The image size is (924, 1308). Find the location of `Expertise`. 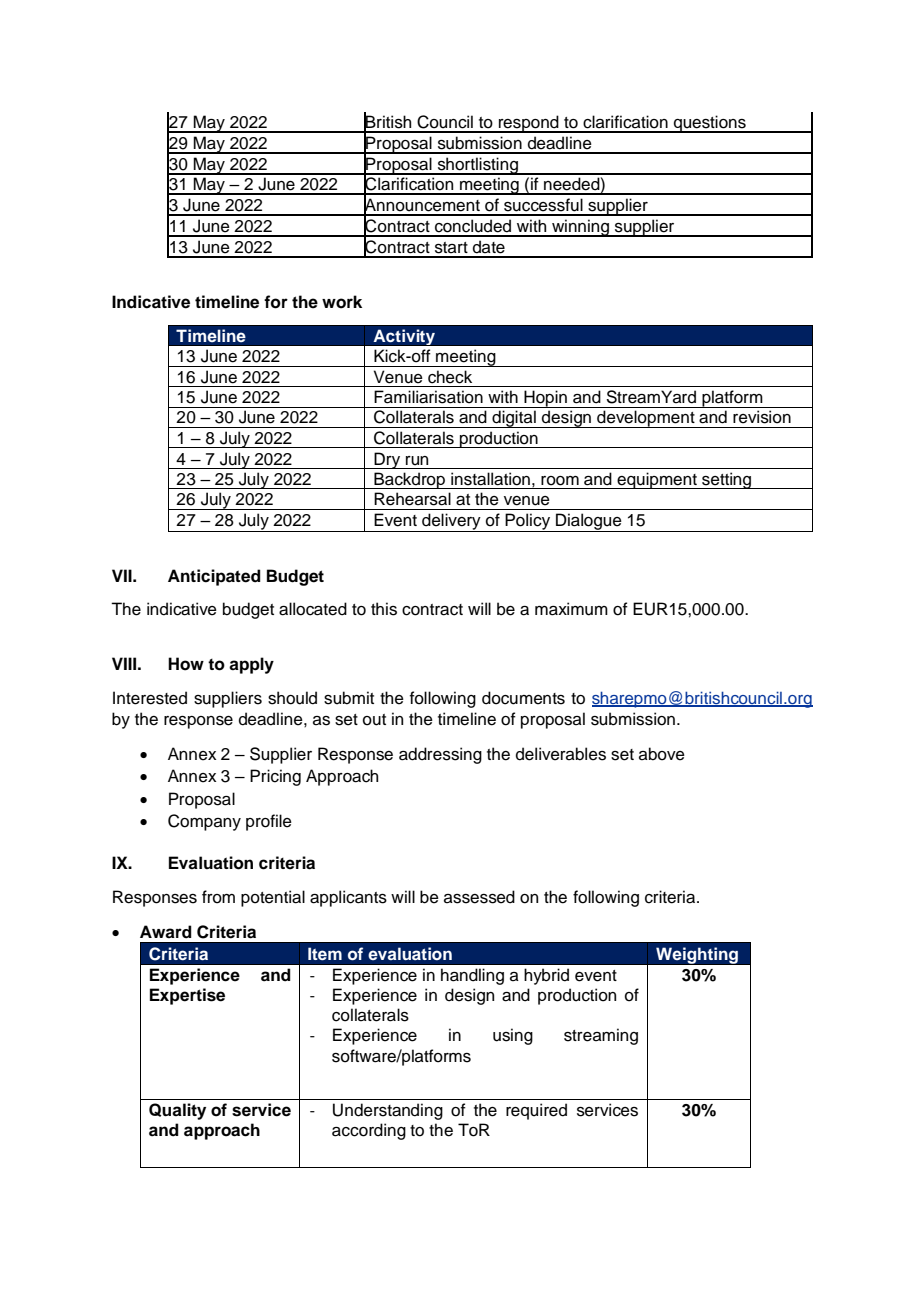

Expertise is located at coordinates (187, 996).
